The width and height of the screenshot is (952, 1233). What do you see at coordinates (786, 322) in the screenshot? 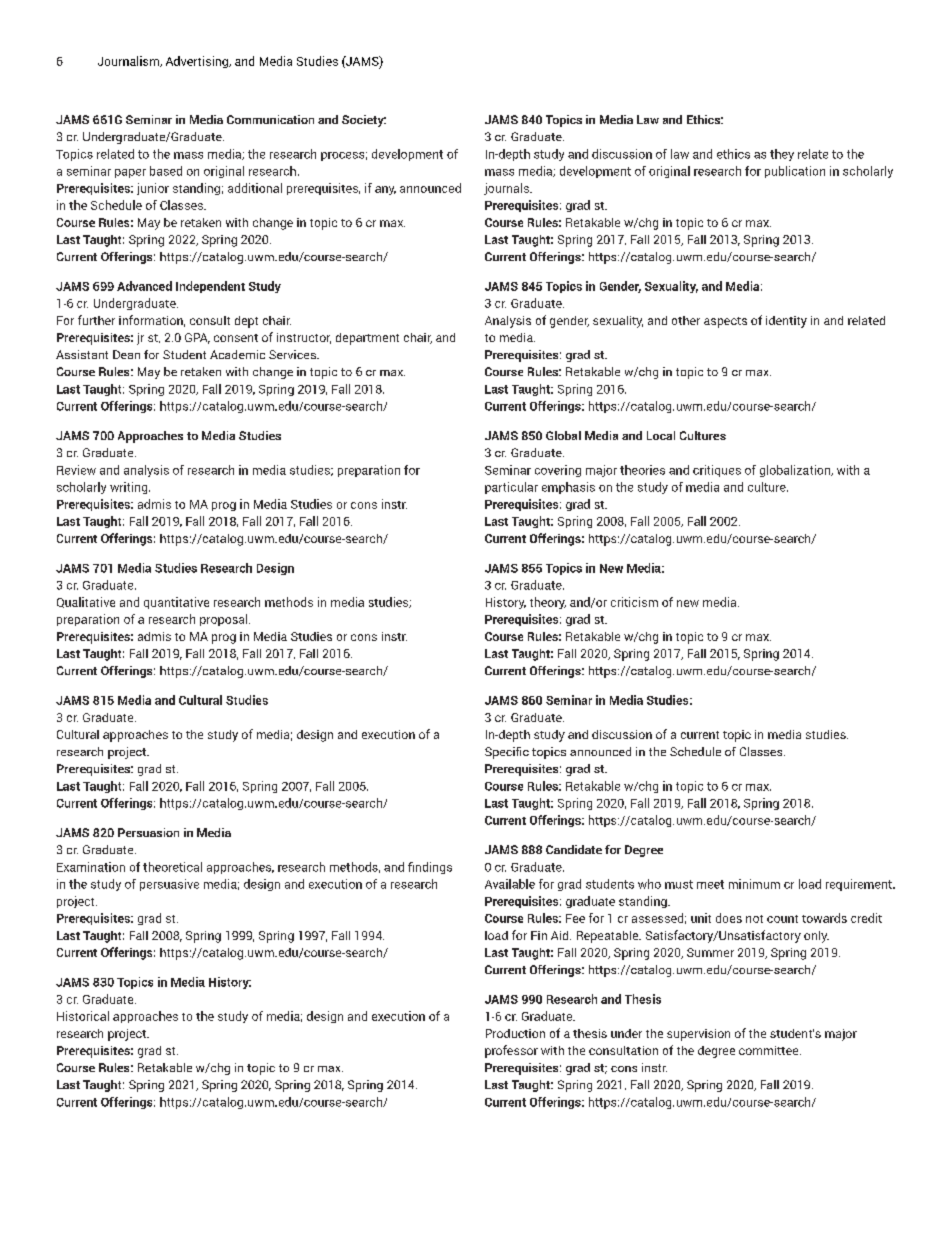
I see `identity` at bounding box center [786, 322].
